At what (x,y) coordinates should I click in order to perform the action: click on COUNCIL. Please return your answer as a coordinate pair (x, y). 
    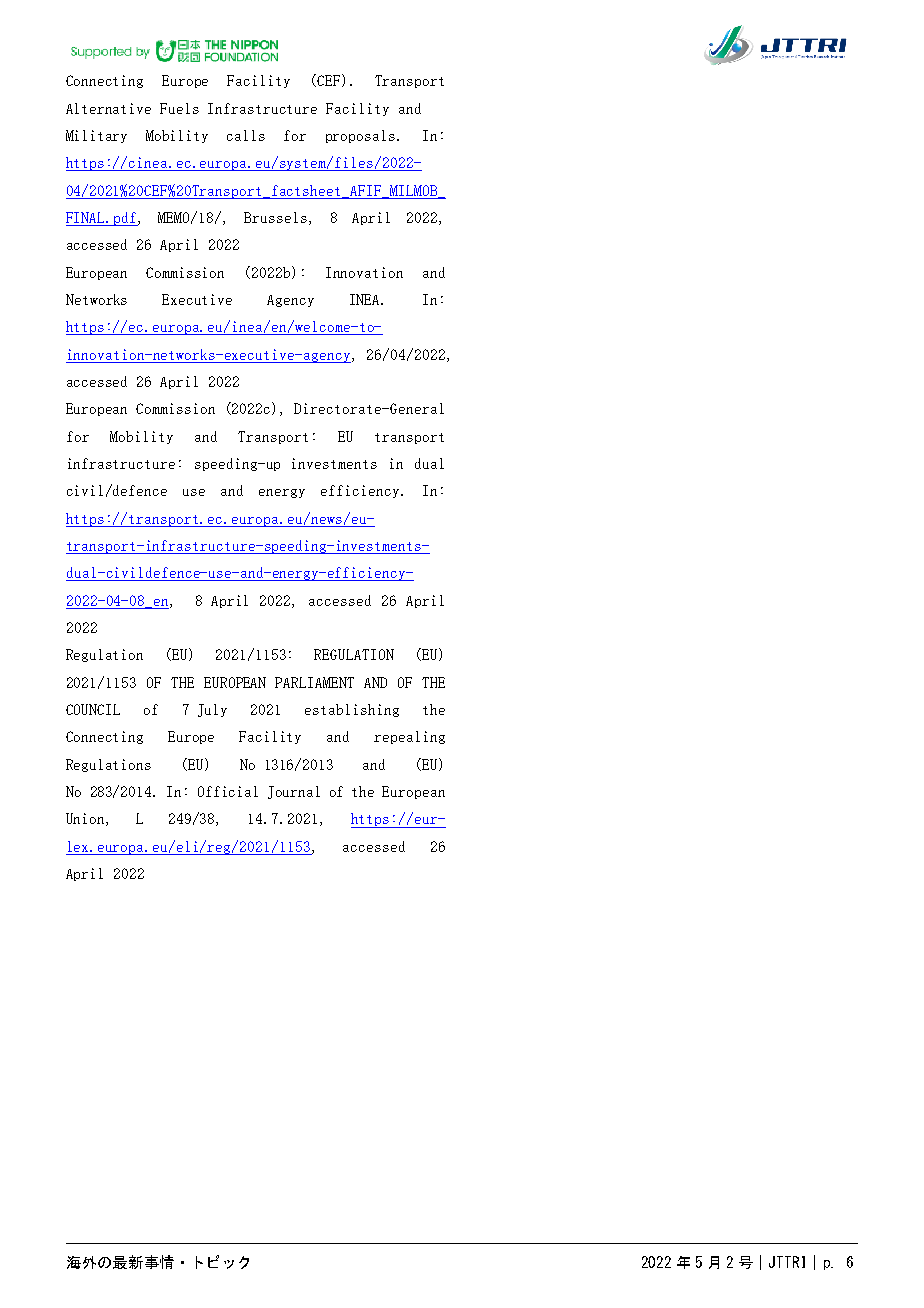
    Looking at the image, I should click on (93, 709).
